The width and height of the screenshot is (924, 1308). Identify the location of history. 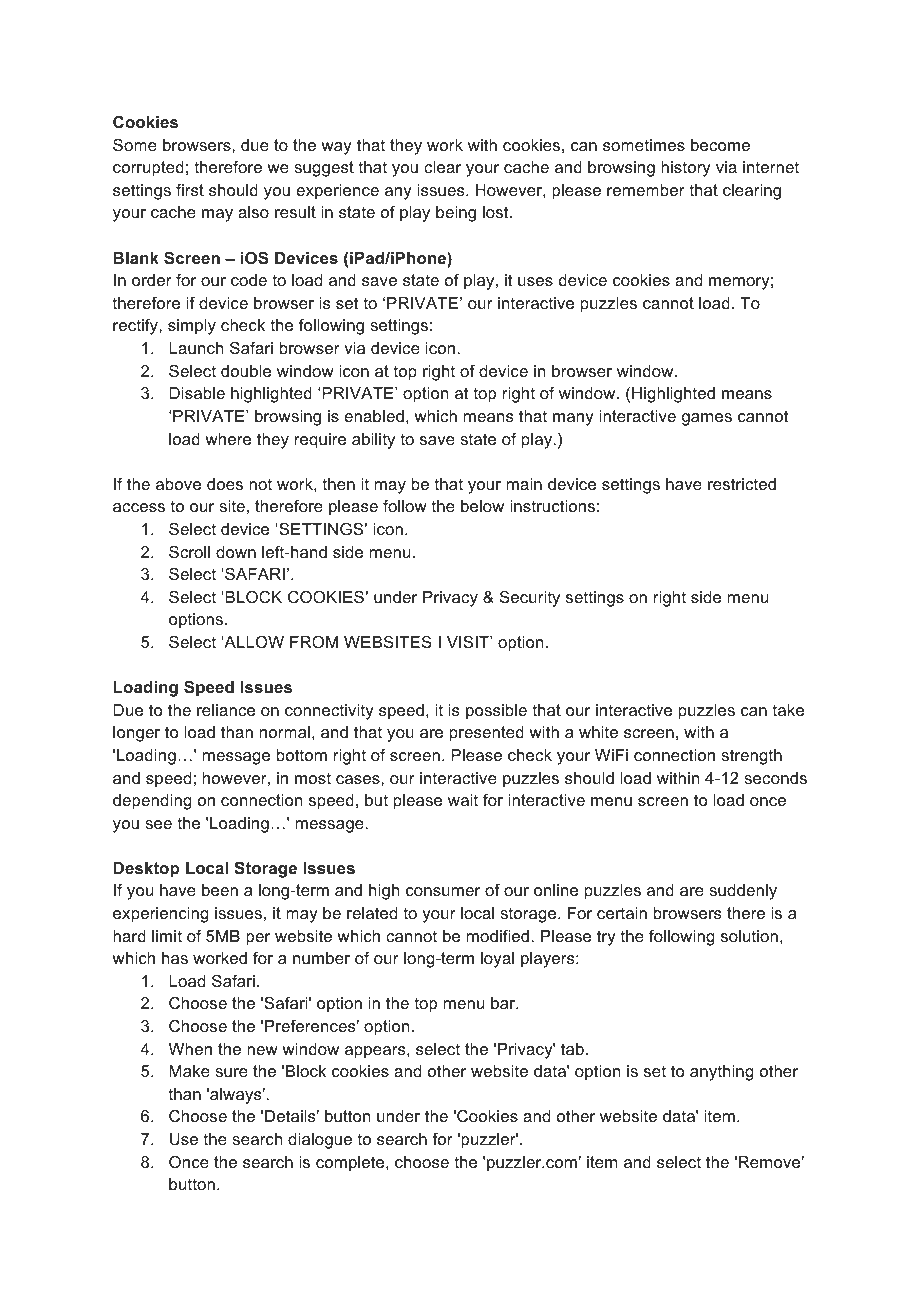
(686, 169).
